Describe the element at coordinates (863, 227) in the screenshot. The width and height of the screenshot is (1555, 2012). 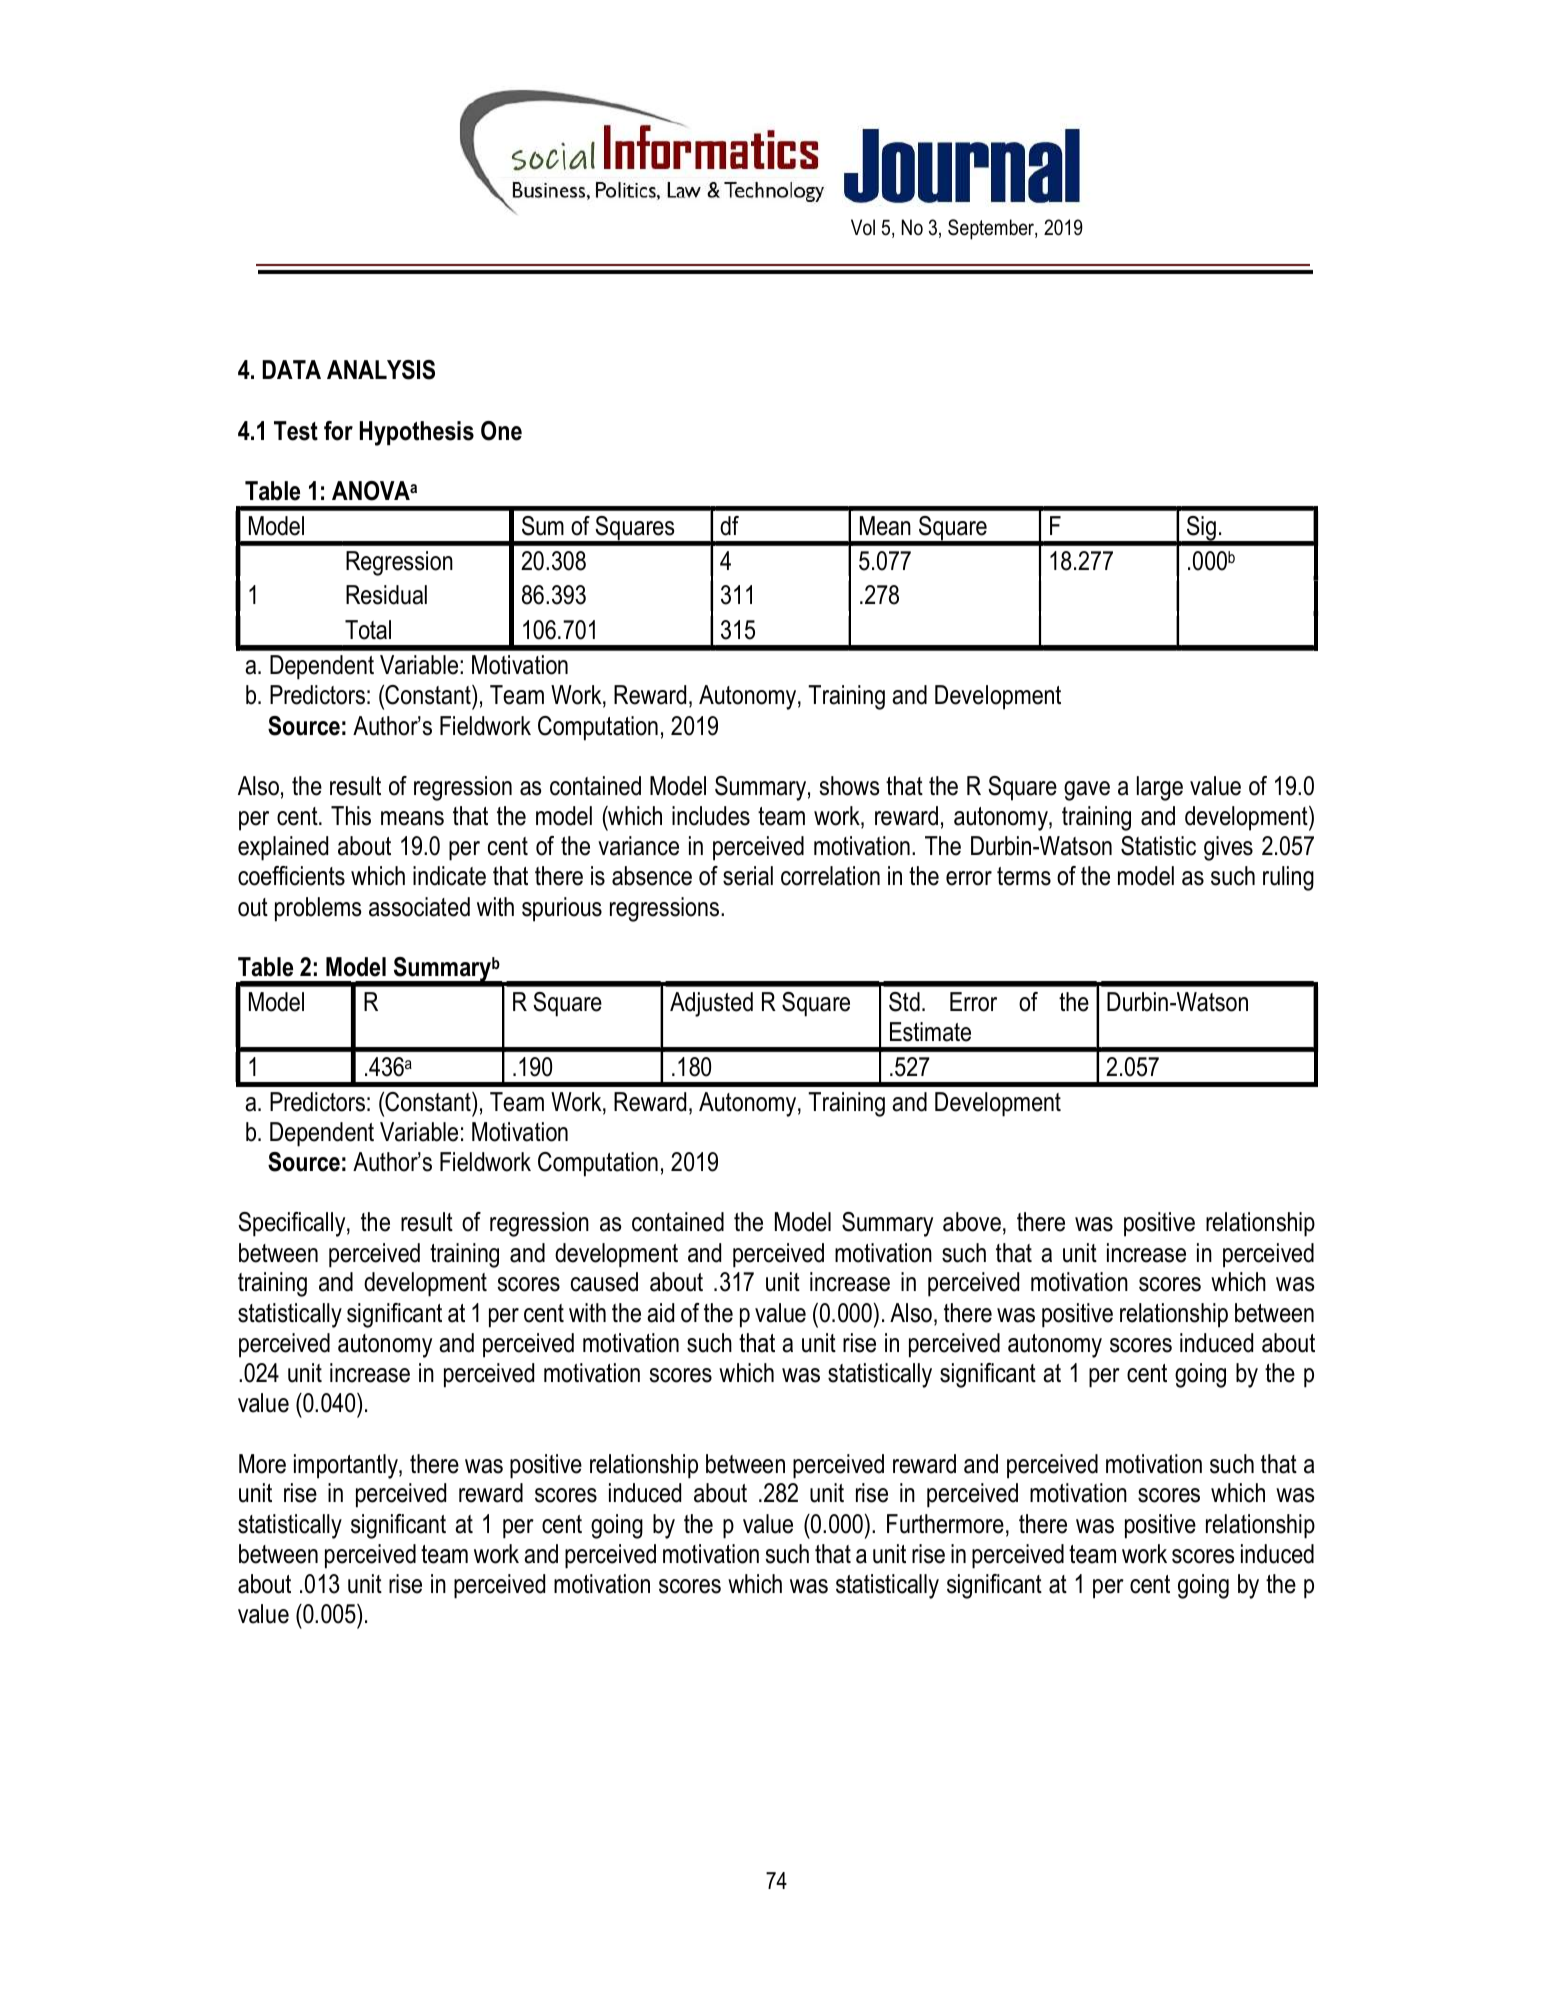
I see `Vol` at that location.
